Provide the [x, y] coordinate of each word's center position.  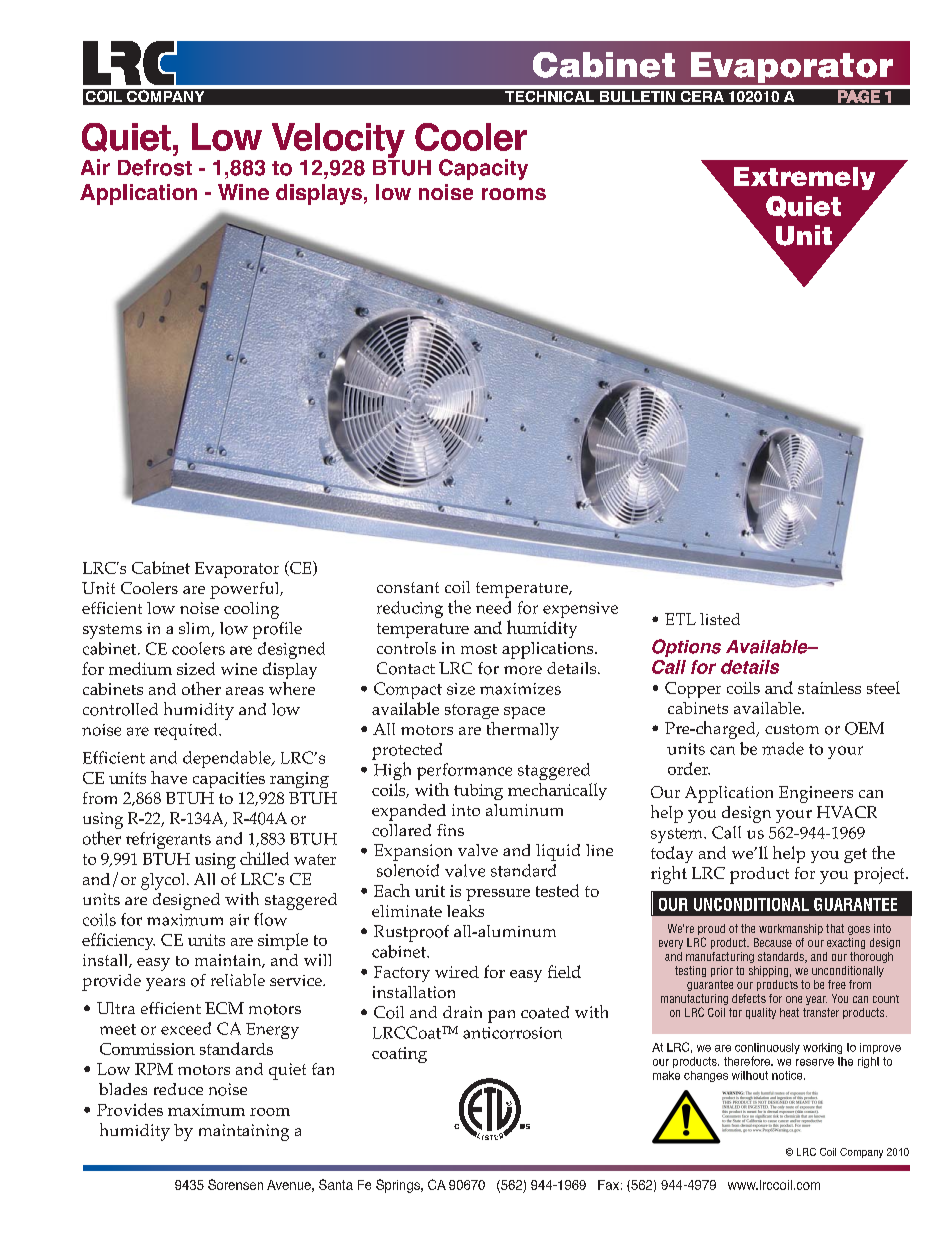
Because [773, 942]
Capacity [483, 169]
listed [720, 619]
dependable [228, 759]
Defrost [155, 167]
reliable [238, 980]
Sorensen [235, 1184]
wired [457, 972]
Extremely [804, 178]
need [493, 607]
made [783, 748]
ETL [680, 619]
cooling [251, 610]
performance [464, 771]
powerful [246, 590]
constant [408, 587]
